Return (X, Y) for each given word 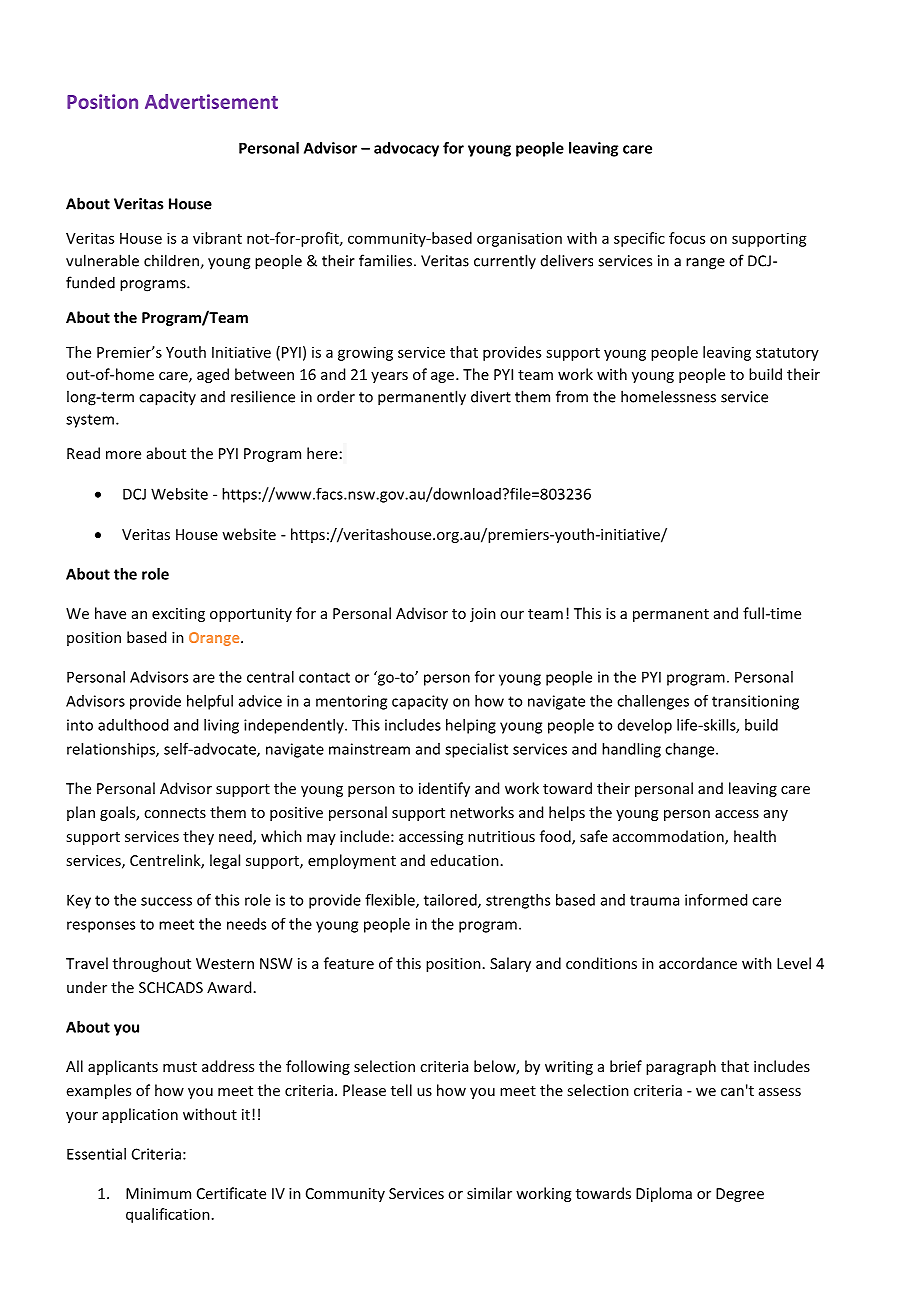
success (166, 901)
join (483, 615)
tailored (451, 901)
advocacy (406, 149)
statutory (787, 354)
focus (687, 238)
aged (213, 375)
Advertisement (211, 101)
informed (716, 900)
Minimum (158, 1193)
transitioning (755, 702)
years (389, 377)
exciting (178, 615)
